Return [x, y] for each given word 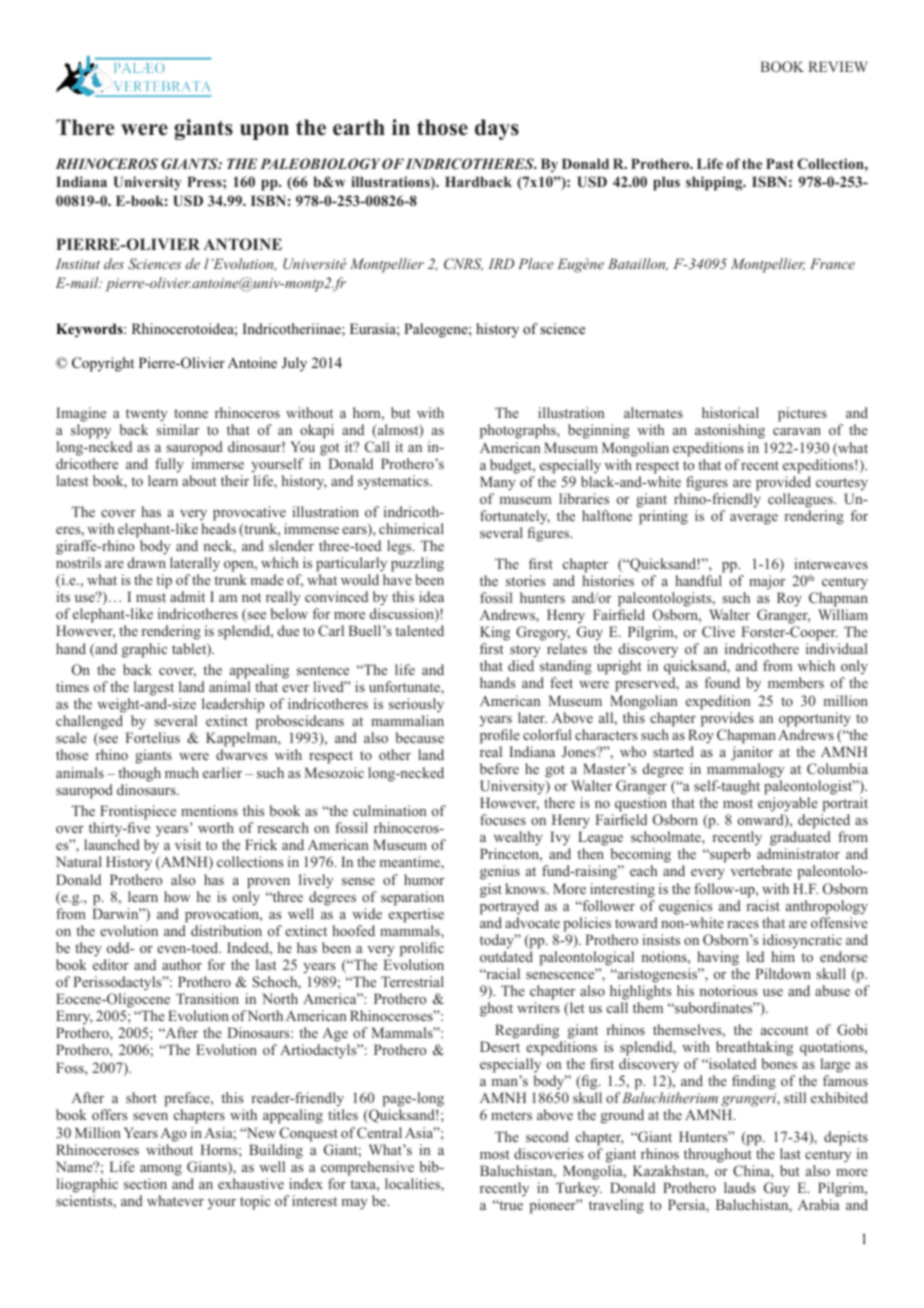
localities [413, 1185]
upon [264, 132]
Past [780, 163]
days [497, 129]
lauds [740, 1187]
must [151, 597]
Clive [718, 631]
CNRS [463, 264]
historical [730, 412]
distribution [226, 930]
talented [419, 630]
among [161, 1170]
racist [763, 905]
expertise [416, 915]
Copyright [103, 364]
